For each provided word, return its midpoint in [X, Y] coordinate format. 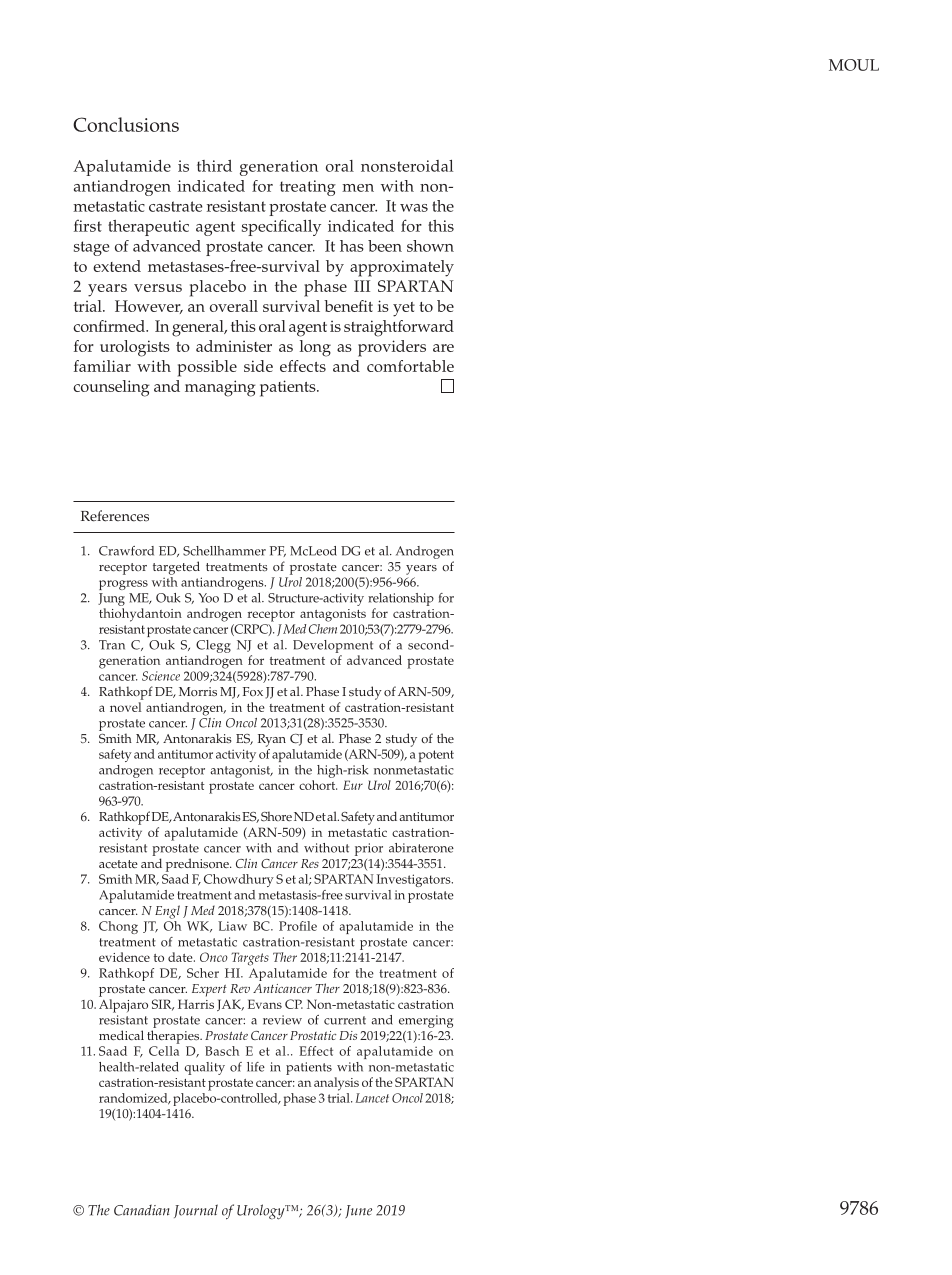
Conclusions [126, 124]
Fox [253, 691]
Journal [196, 1211]
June [358, 1211]
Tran [112, 645]
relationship [401, 599]
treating [308, 188]
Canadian [141, 1210]
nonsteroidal [407, 166]
